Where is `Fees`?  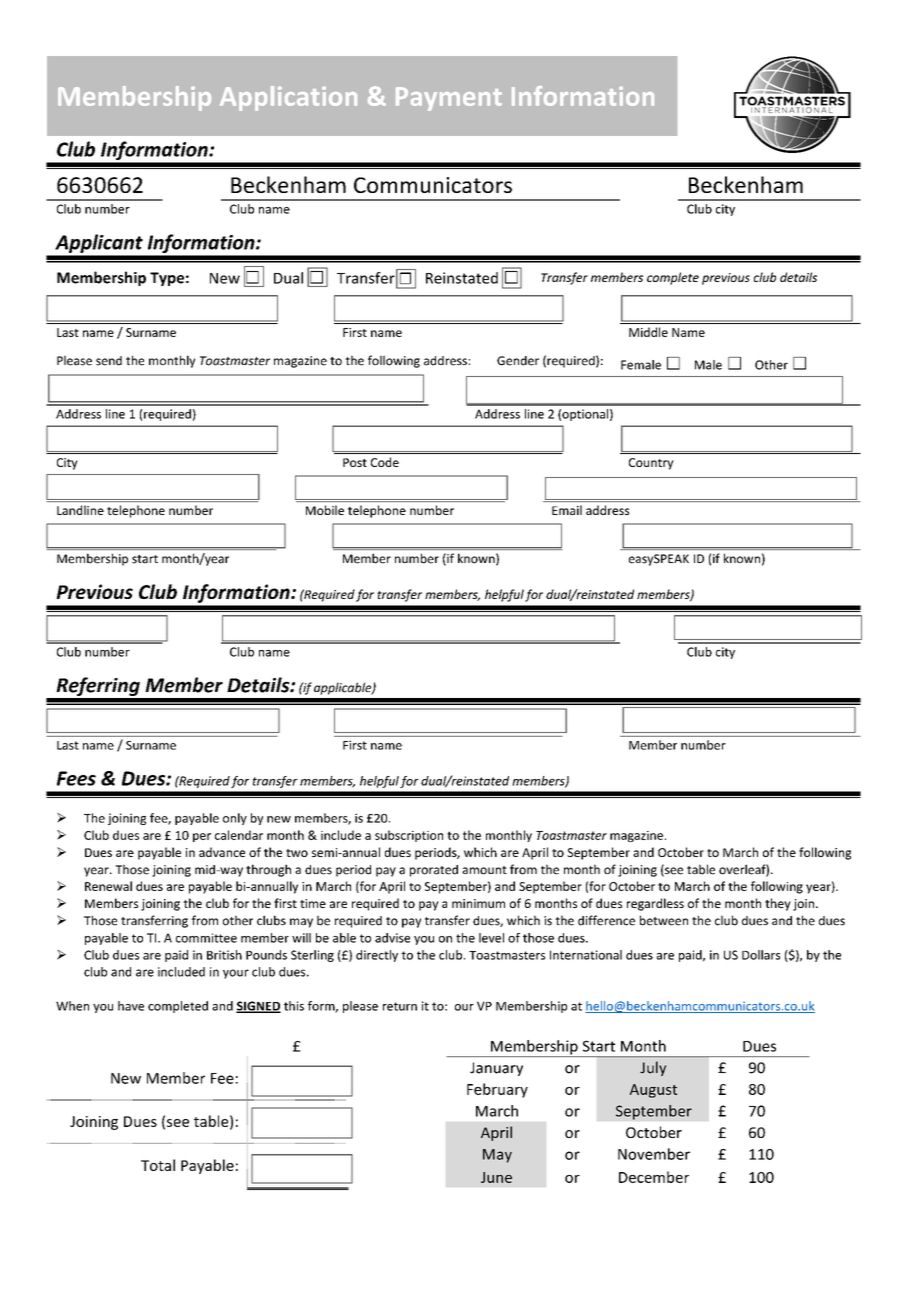
Fees is located at coordinates (76, 778).
